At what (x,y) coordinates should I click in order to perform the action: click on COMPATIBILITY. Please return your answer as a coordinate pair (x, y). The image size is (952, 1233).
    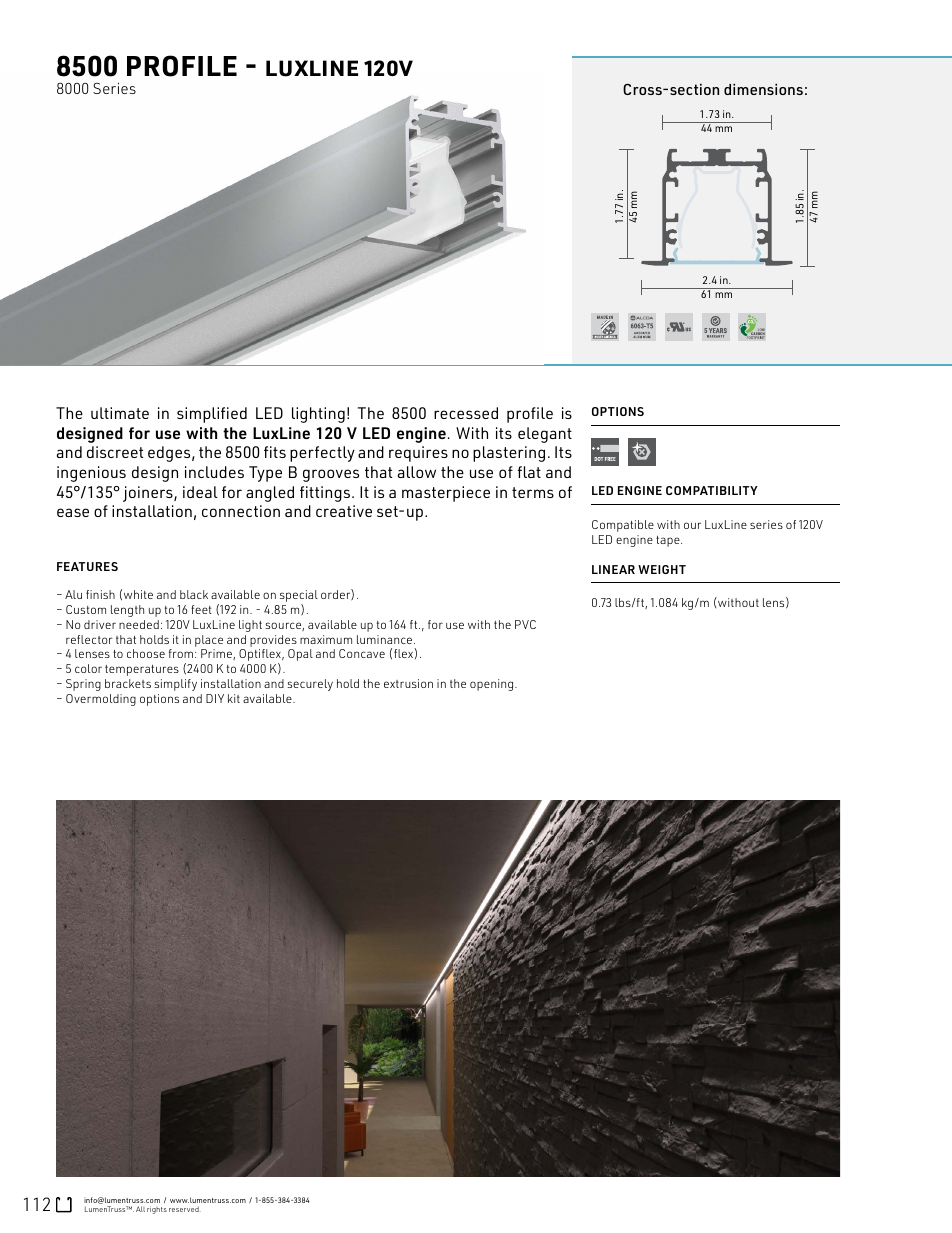
    Looking at the image, I should click on (712, 490).
